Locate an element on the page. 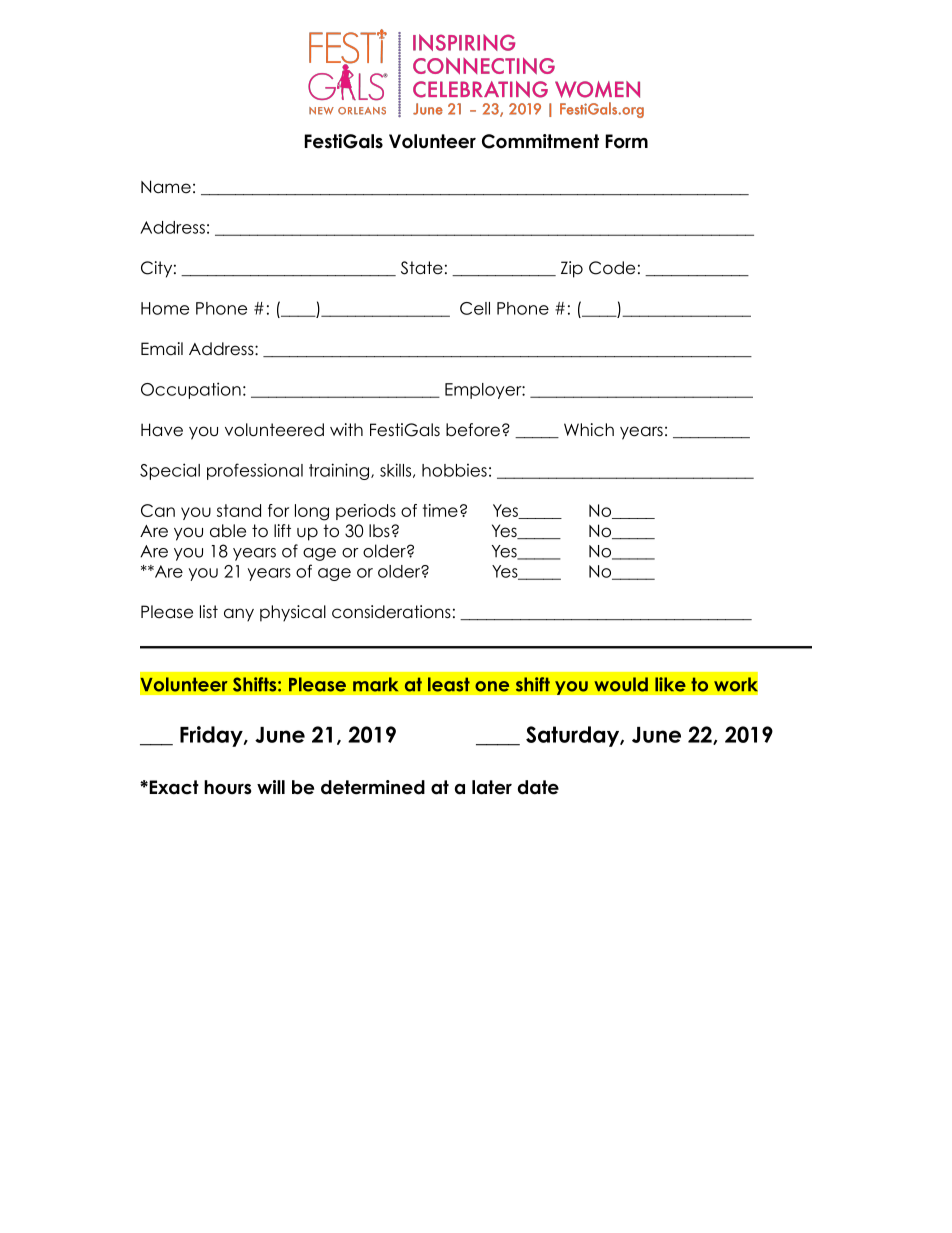  Which is located at coordinates (589, 430).
